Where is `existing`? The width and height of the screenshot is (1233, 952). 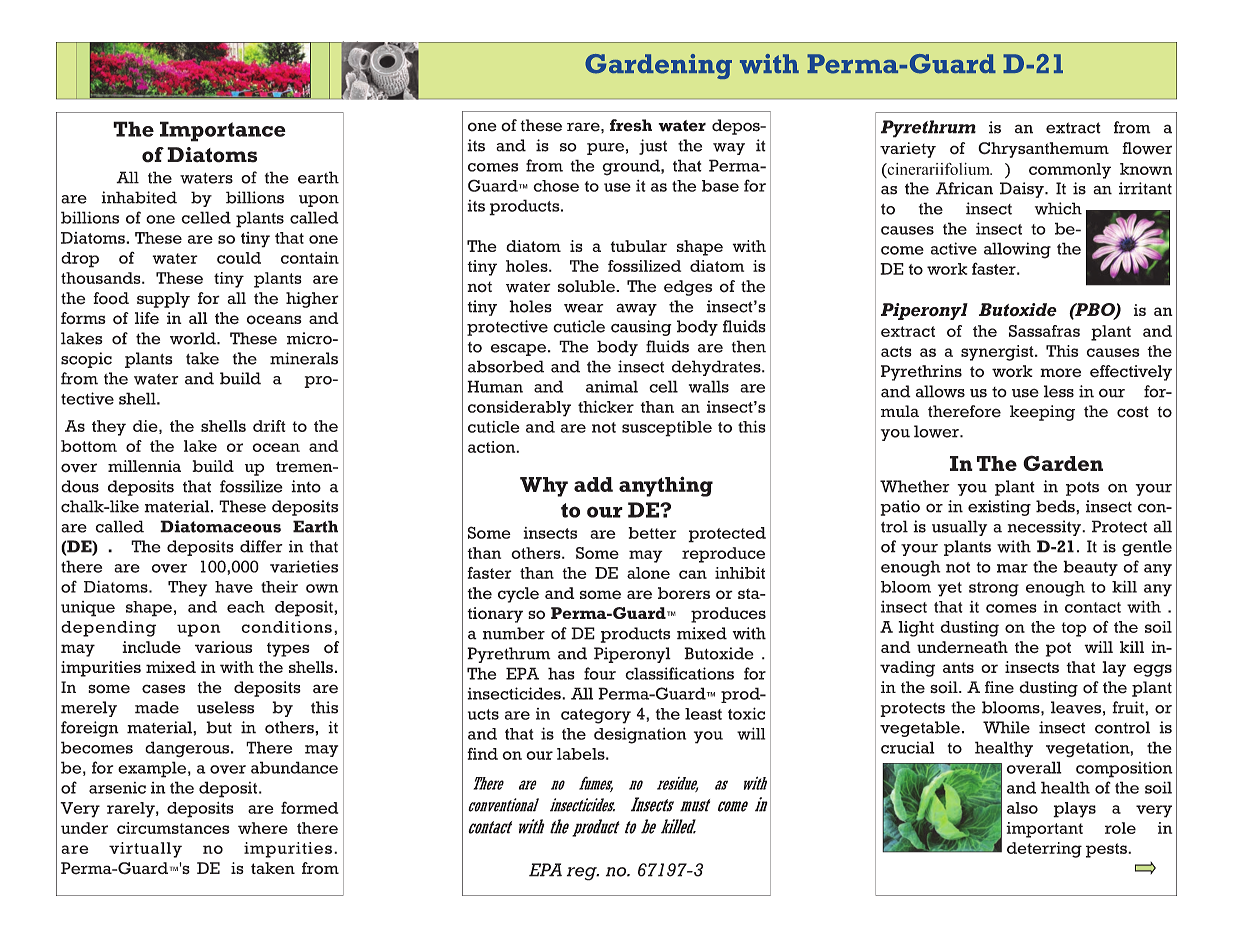 existing is located at coordinates (999, 508).
